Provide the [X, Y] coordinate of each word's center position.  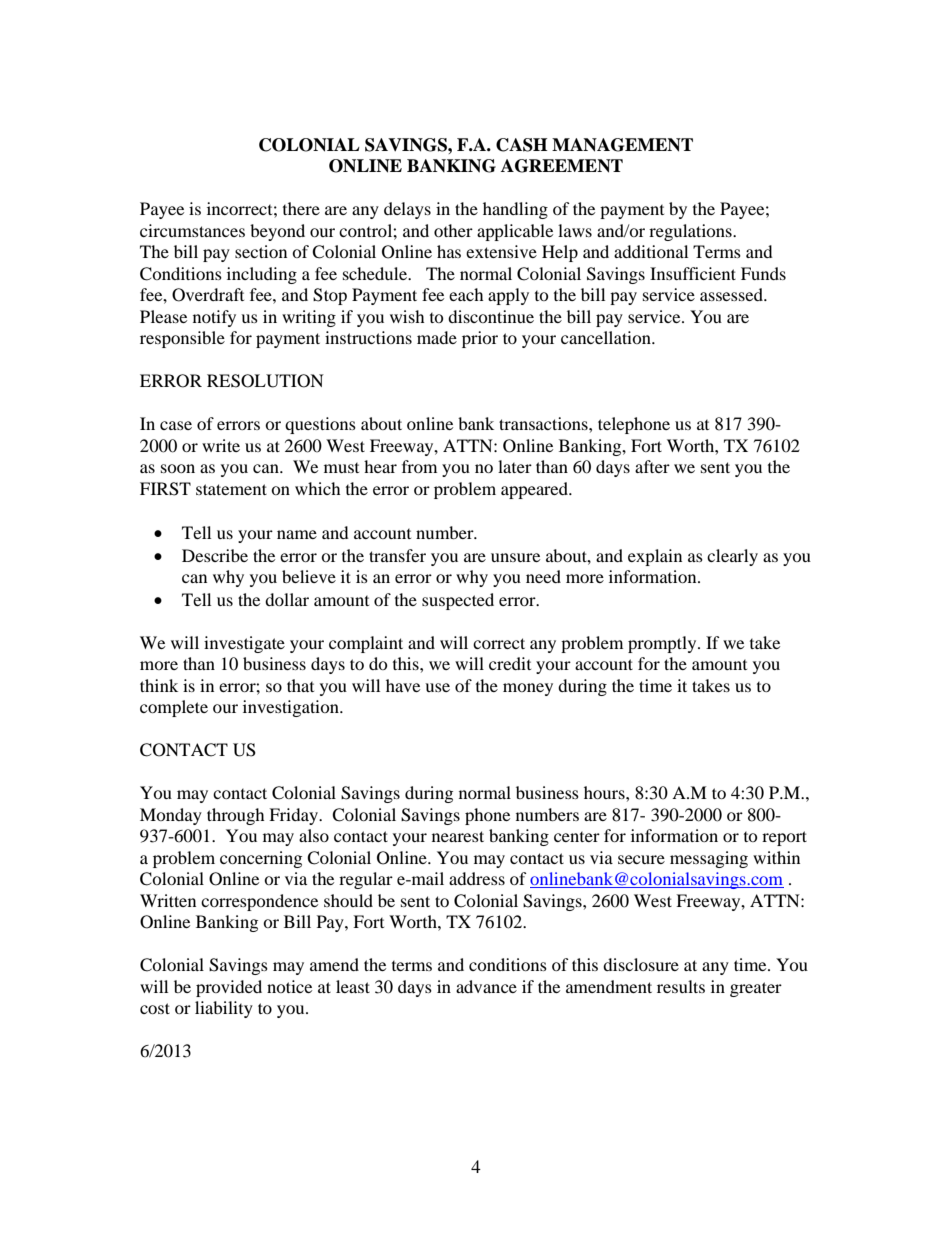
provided [229, 988]
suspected [458, 601]
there [301, 208]
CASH [521, 145]
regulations [691, 232]
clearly [732, 557]
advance [486, 986]
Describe [215, 555]
